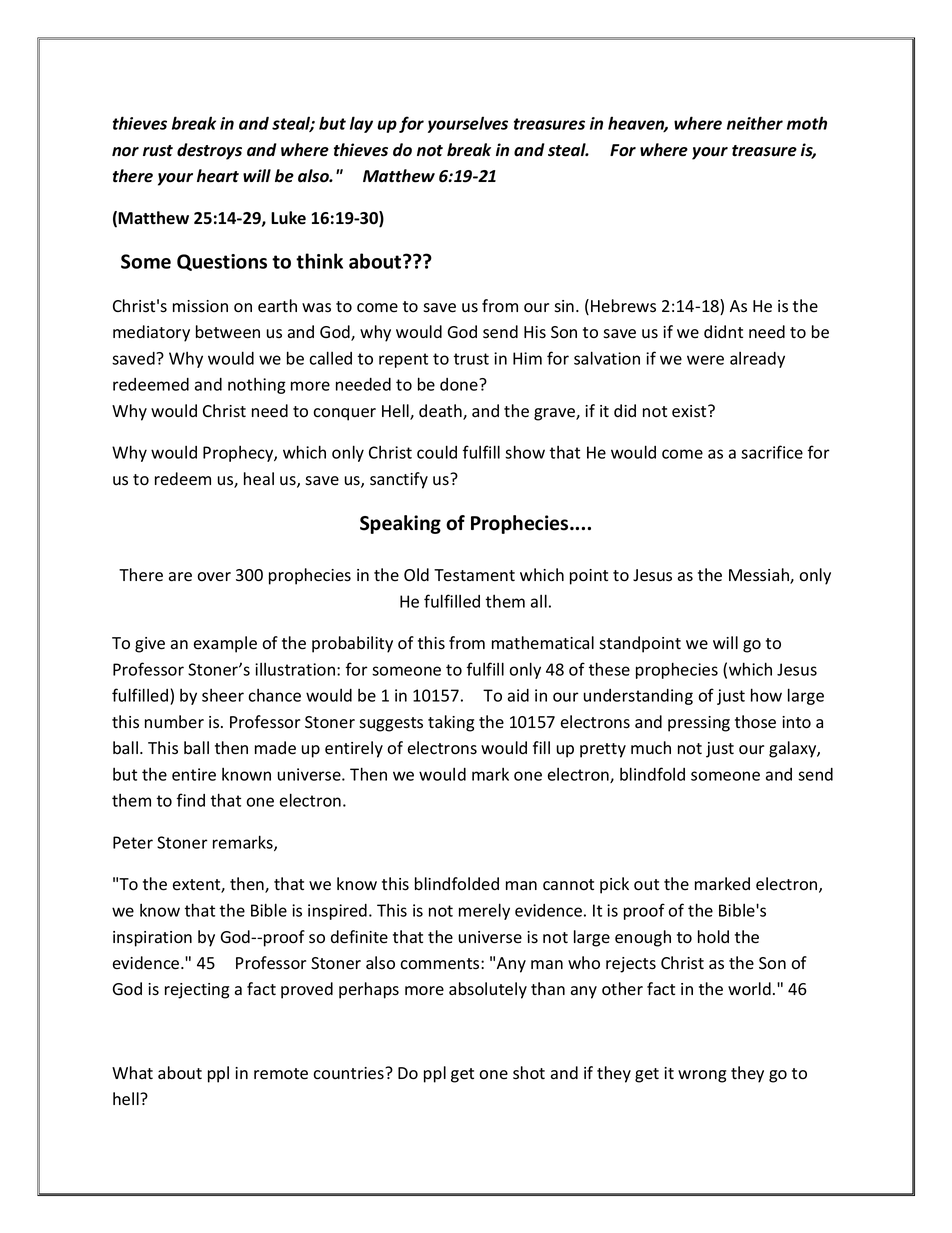  What do you see at coordinates (214, 577) in the page?
I see `over` at bounding box center [214, 577].
